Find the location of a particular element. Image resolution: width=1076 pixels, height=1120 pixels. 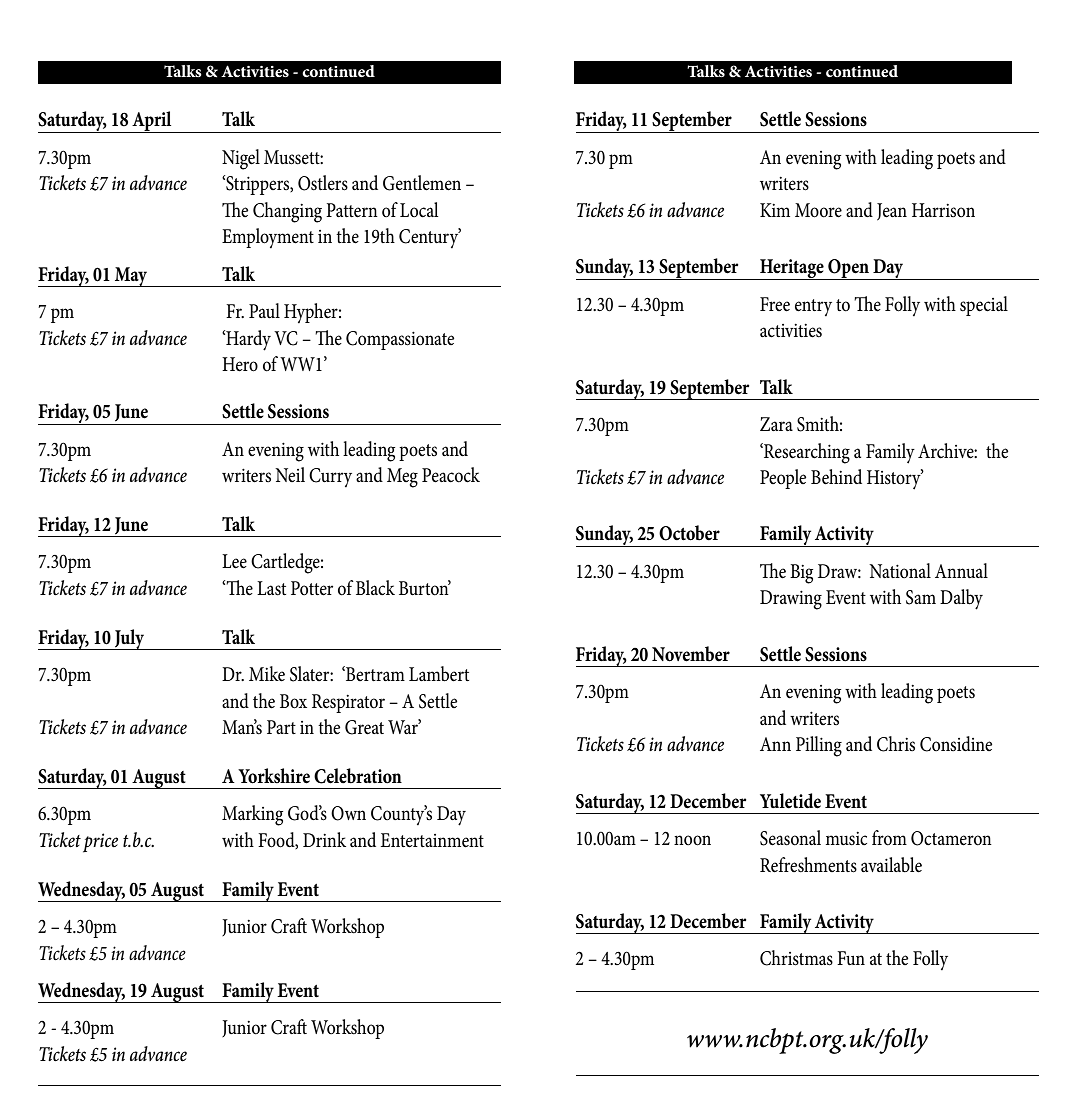

Zara is located at coordinates (776, 424).
